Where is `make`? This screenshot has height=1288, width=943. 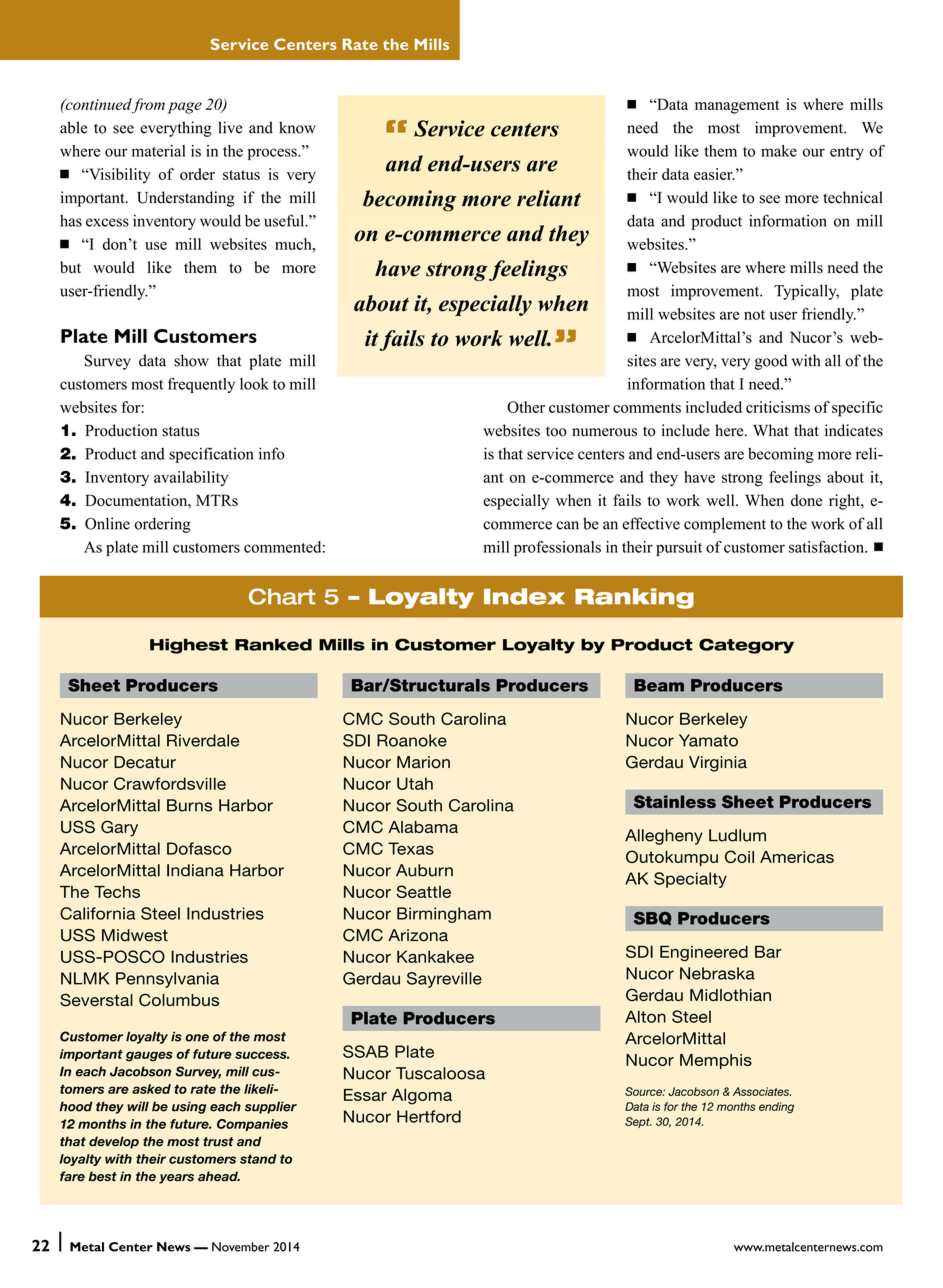
make is located at coordinates (779, 151).
